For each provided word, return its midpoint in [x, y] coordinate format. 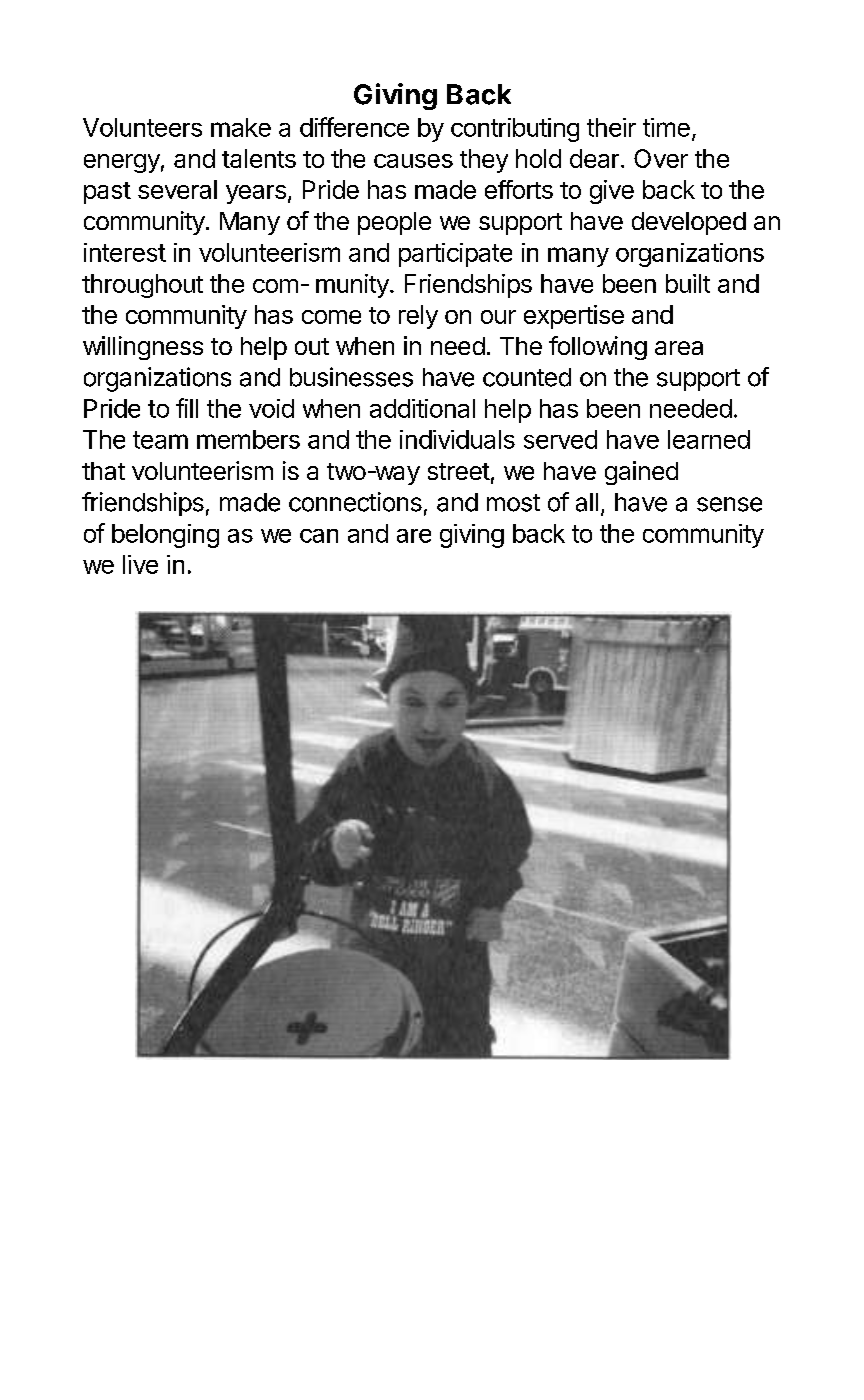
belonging [165, 536]
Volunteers [142, 127]
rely [418, 317]
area [679, 348]
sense [729, 504]
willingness [143, 348]
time [666, 127]
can [319, 536]
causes [413, 161]
